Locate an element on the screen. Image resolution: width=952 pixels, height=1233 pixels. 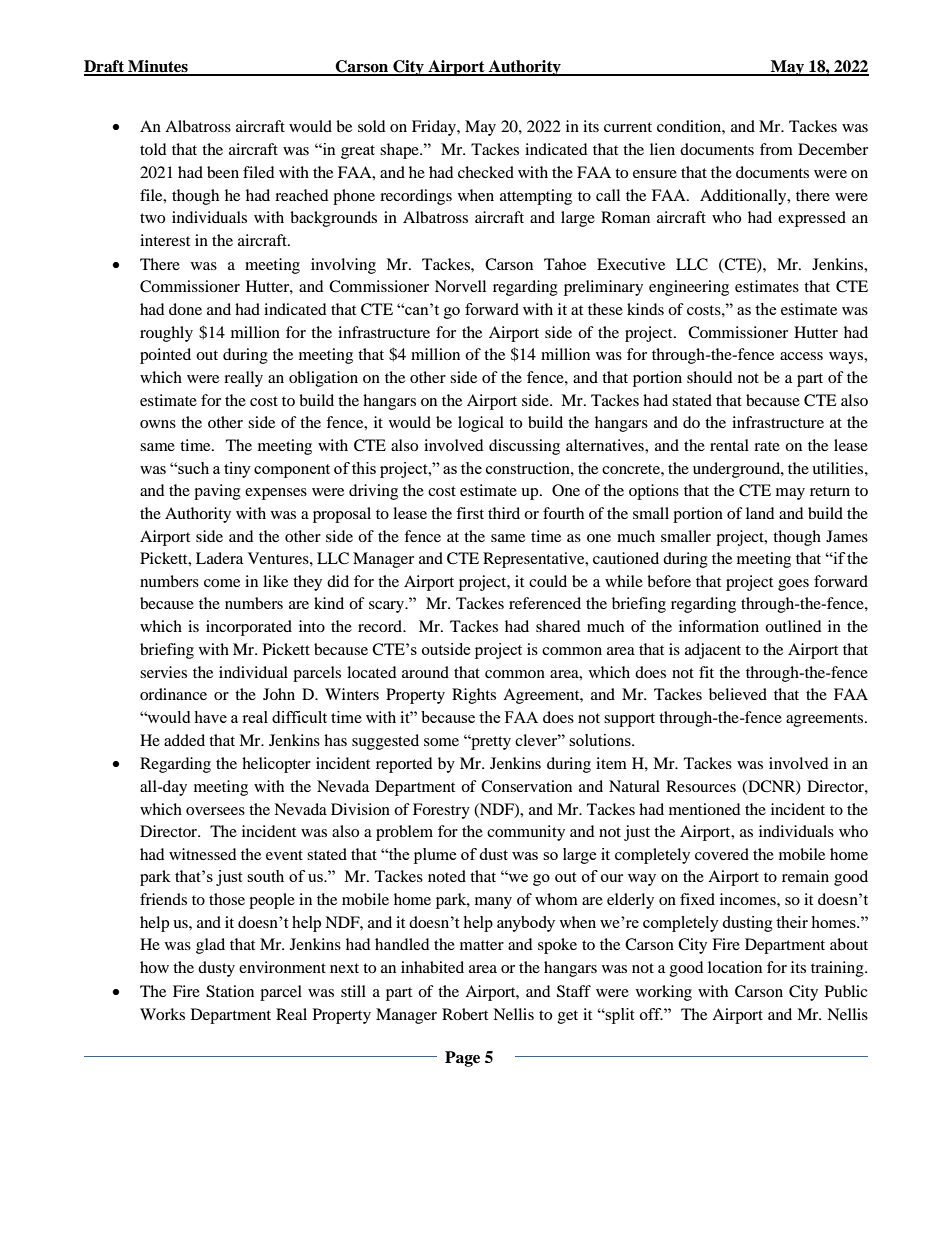
Friday is located at coordinates (435, 128).
